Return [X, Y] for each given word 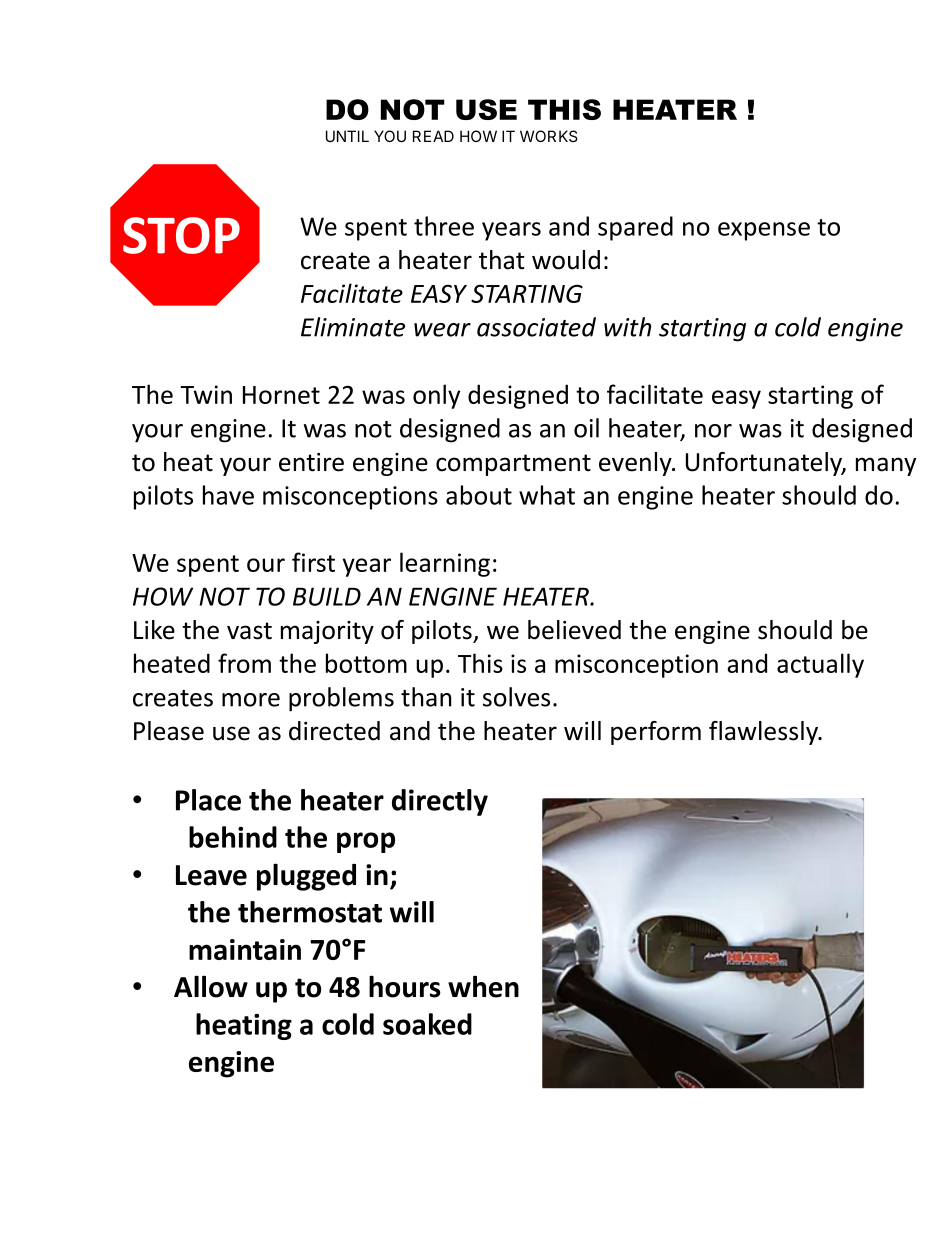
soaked [427, 1024]
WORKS [549, 136]
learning [445, 564]
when [483, 986]
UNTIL [347, 136]
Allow [211, 986]
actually [820, 665]
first [313, 562]
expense [764, 231]
